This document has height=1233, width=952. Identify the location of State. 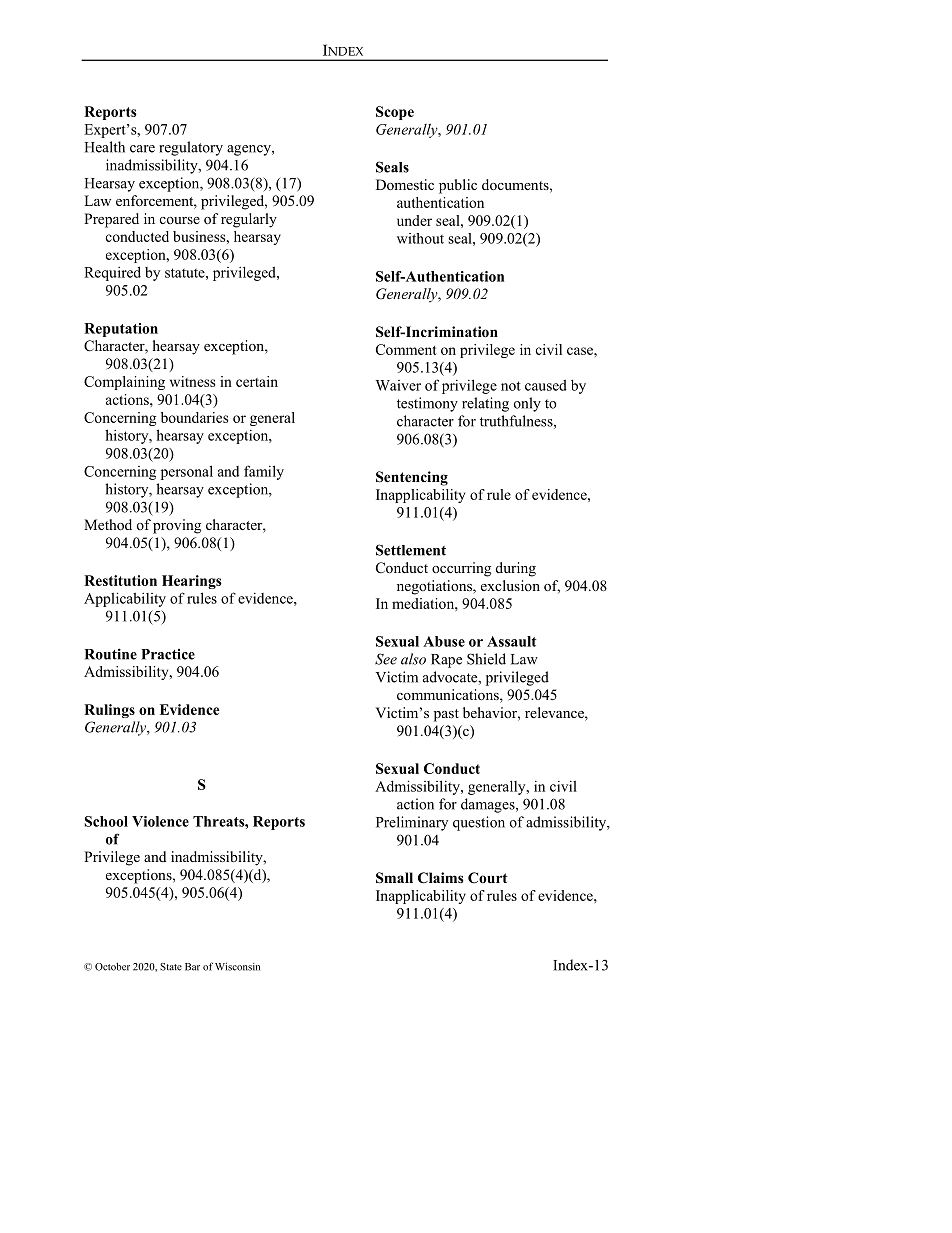
(171, 967).
